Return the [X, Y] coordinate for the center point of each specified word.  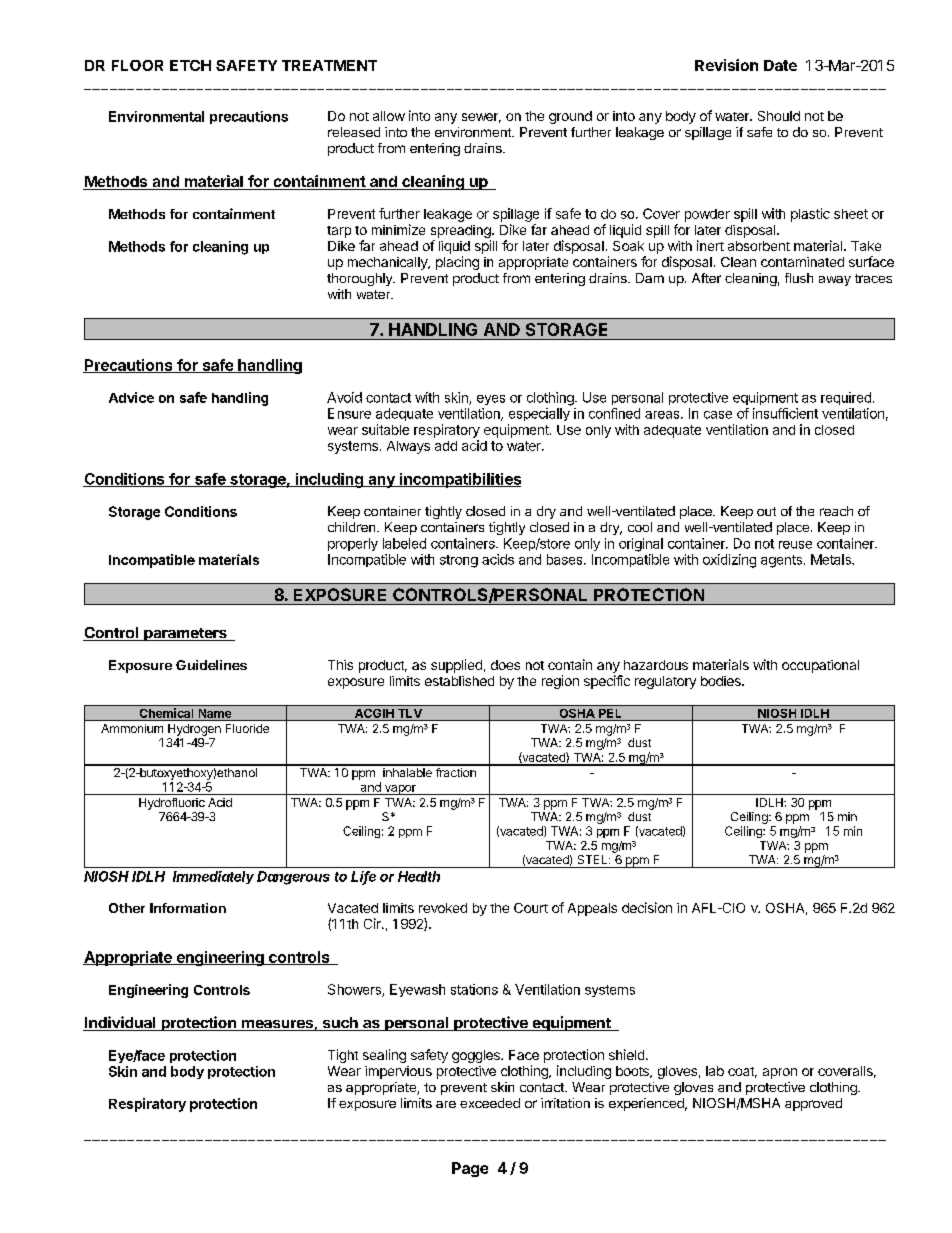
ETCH [190, 65]
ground [570, 117]
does [505, 665]
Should [779, 116]
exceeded [490, 1103]
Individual [120, 1023]
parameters [185, 634]
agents [781, 561]
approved [813, 1104]
